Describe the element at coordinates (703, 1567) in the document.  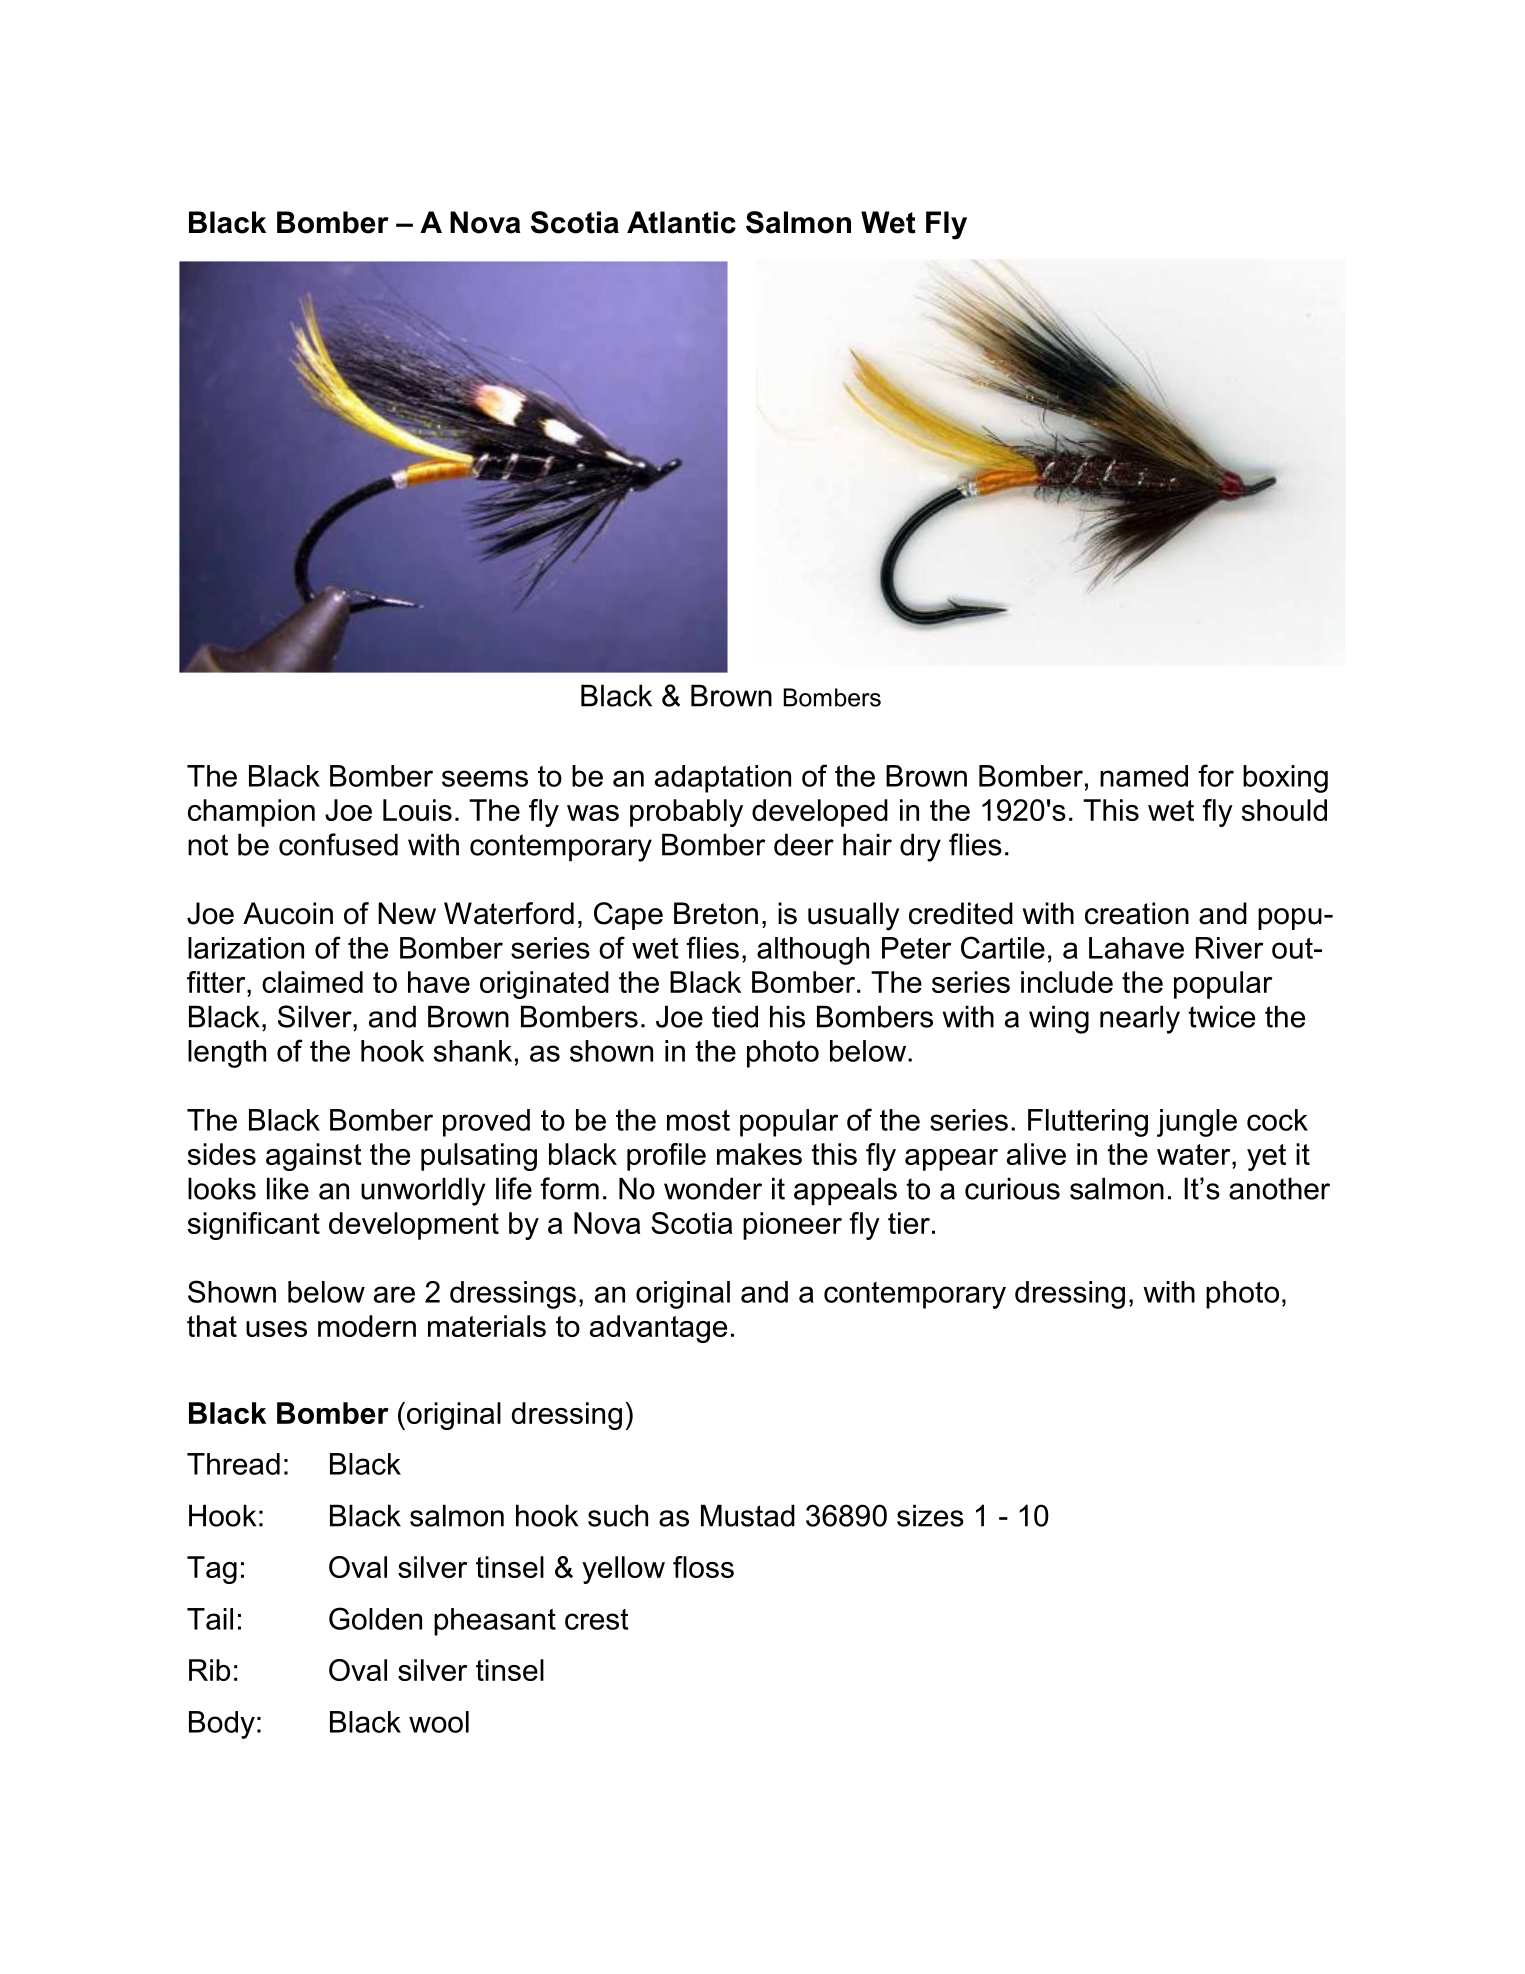
I see `floss` at that location.
